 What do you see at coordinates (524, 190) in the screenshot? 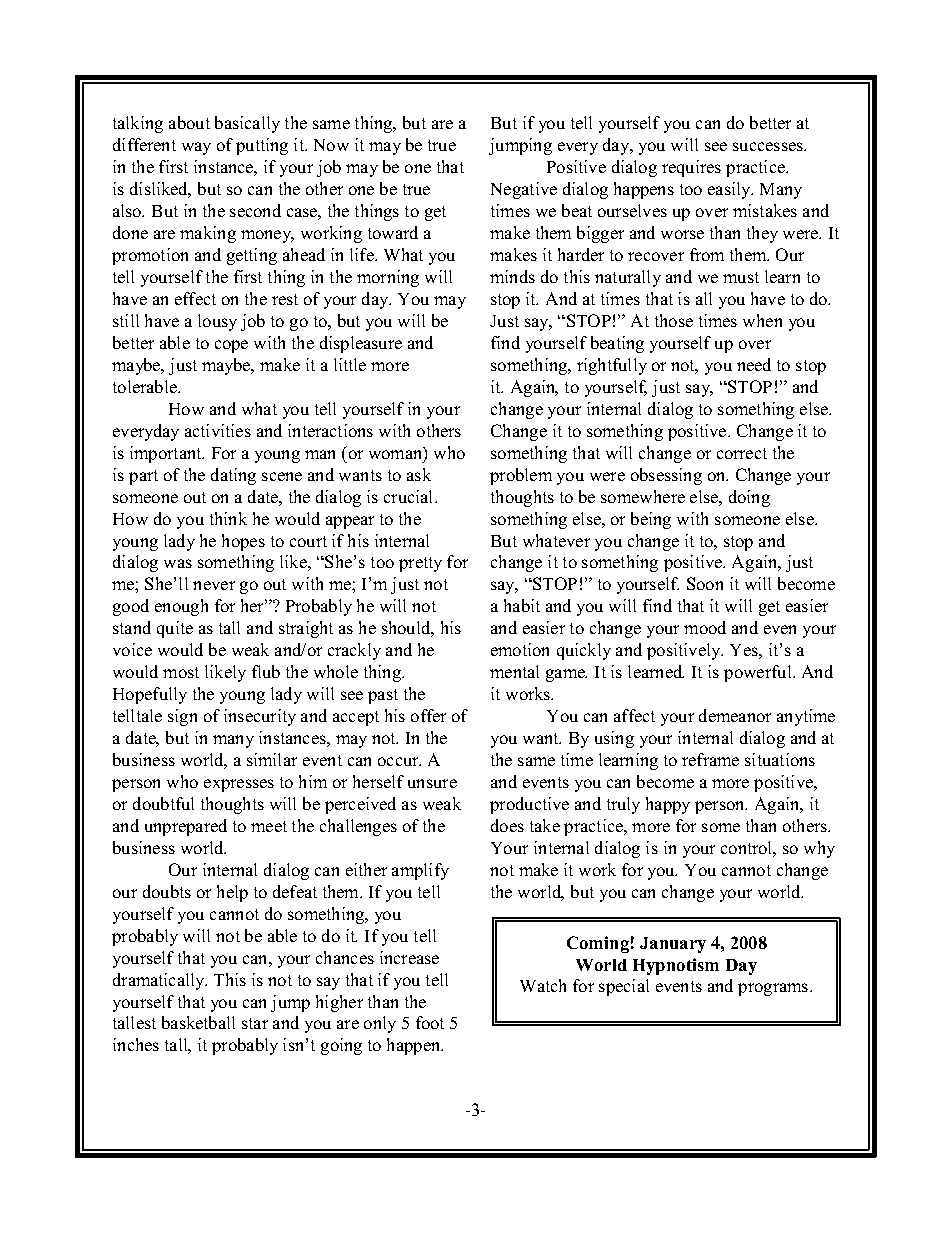
I see `Negative` at bounding box center [524, 190].
